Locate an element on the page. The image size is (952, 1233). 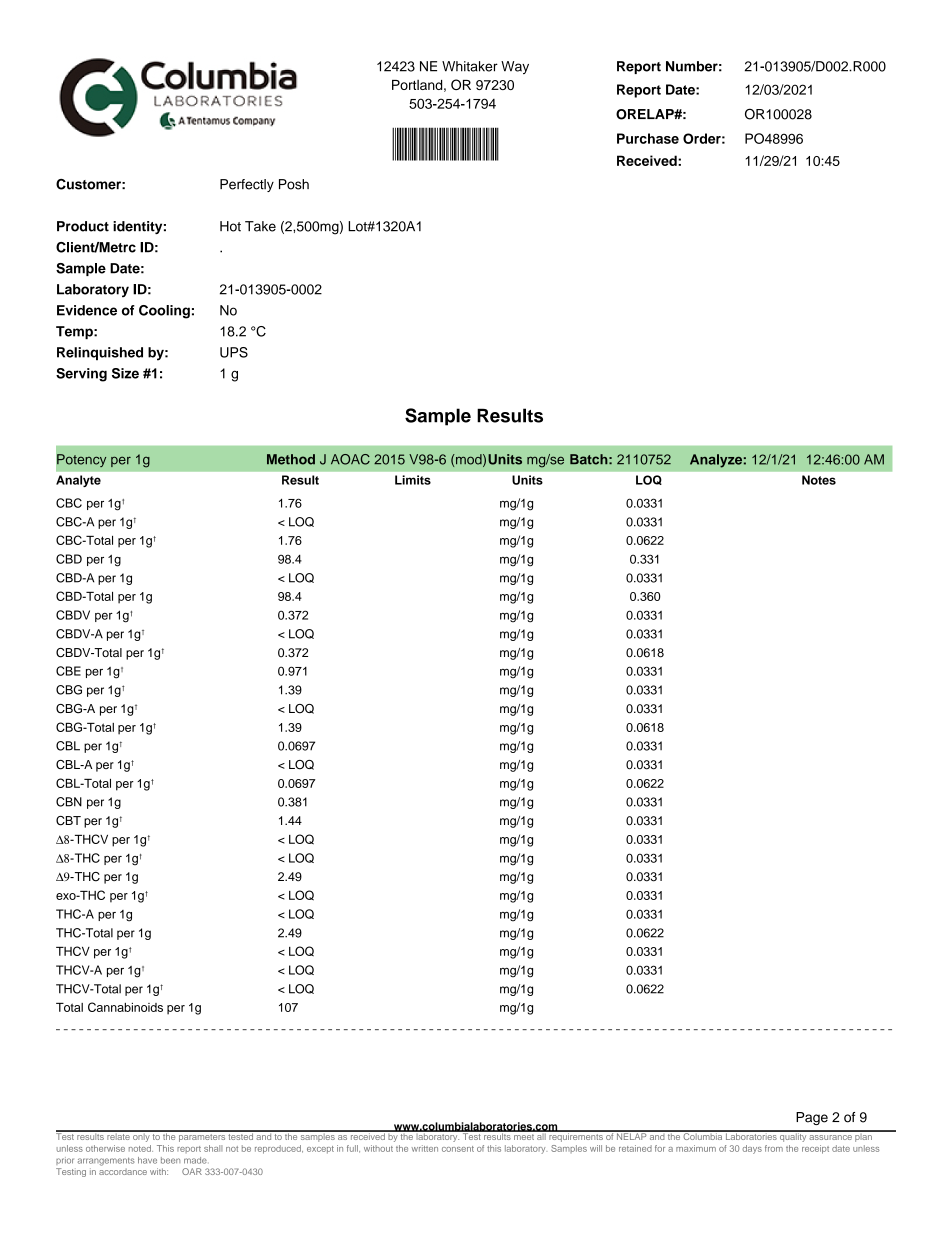
Notes is located at coordinates (819, 480).
